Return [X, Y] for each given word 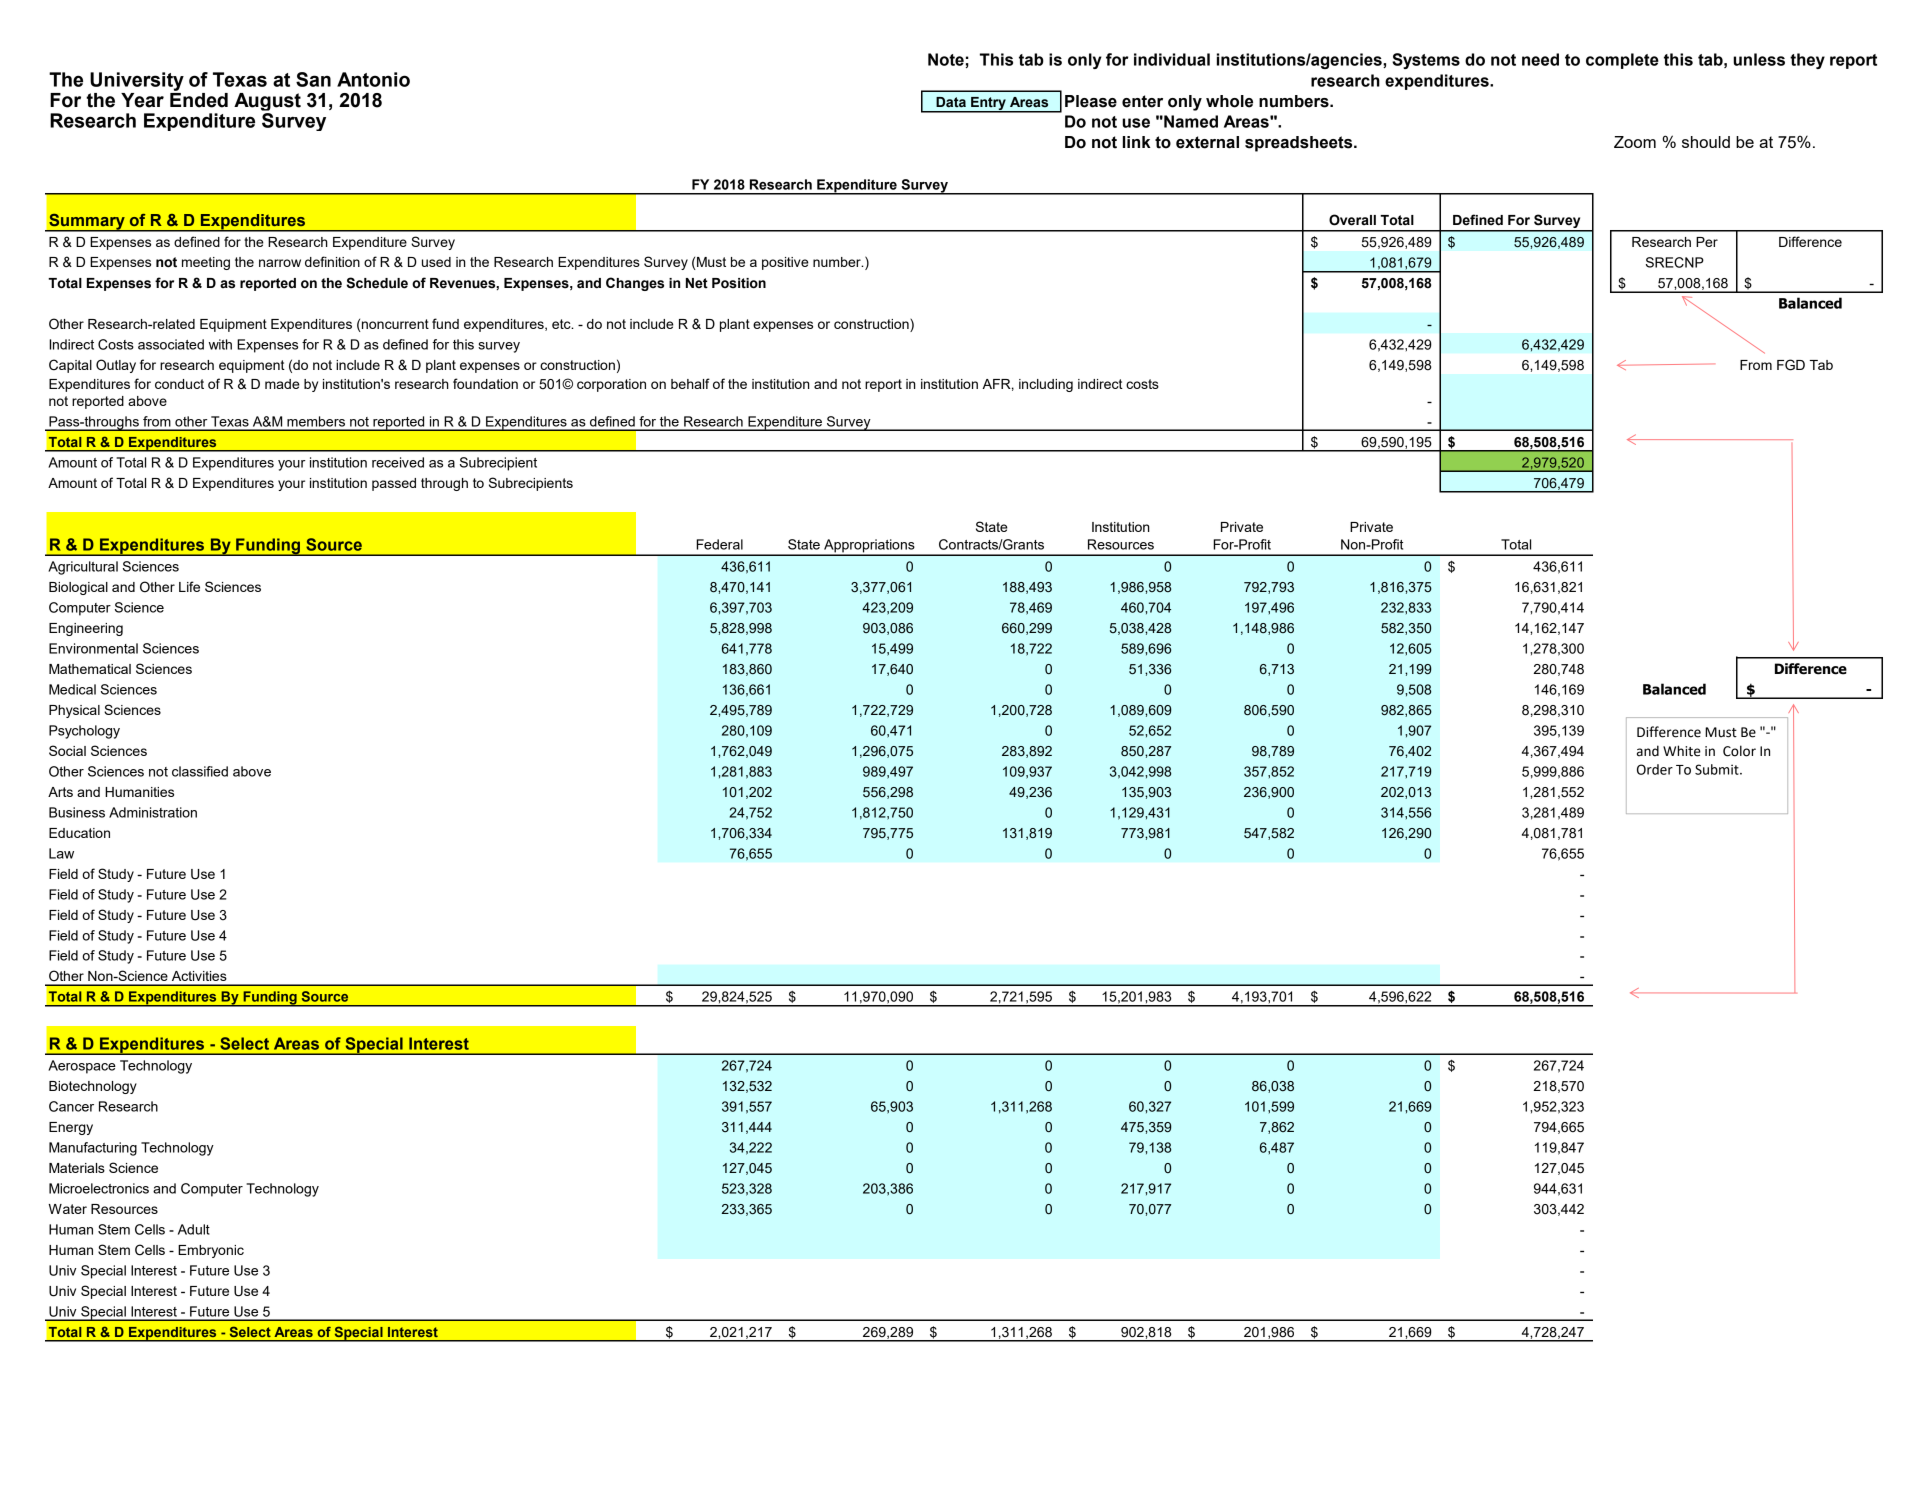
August [267, 103]
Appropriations [869, 547]
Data [951, 102]
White [1682, 751]
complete [1622, 61]
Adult [194, 1229]
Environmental [93, 648]
